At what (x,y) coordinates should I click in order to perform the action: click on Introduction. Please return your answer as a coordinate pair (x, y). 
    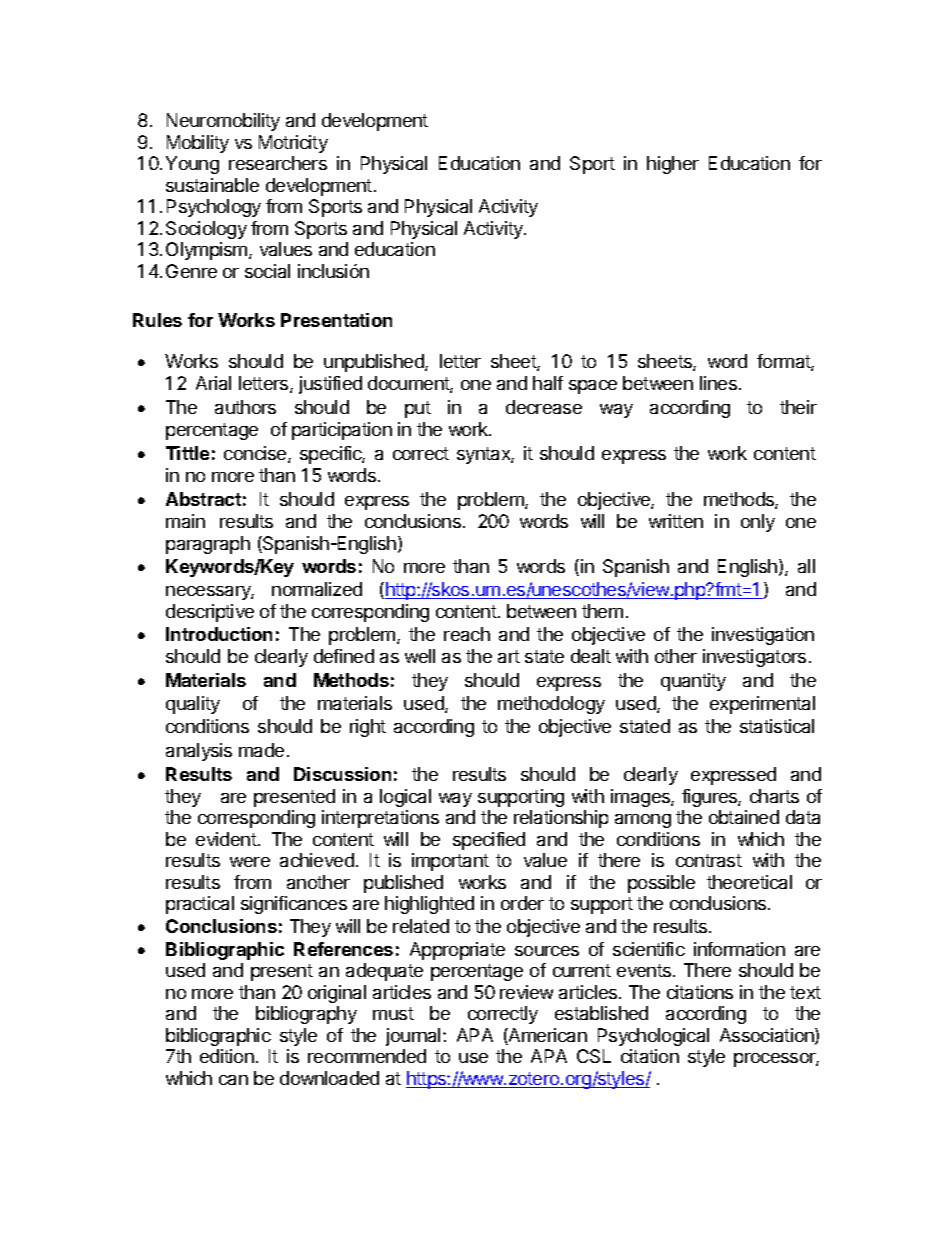
    Looking at the image, I should click on (219, 634).
